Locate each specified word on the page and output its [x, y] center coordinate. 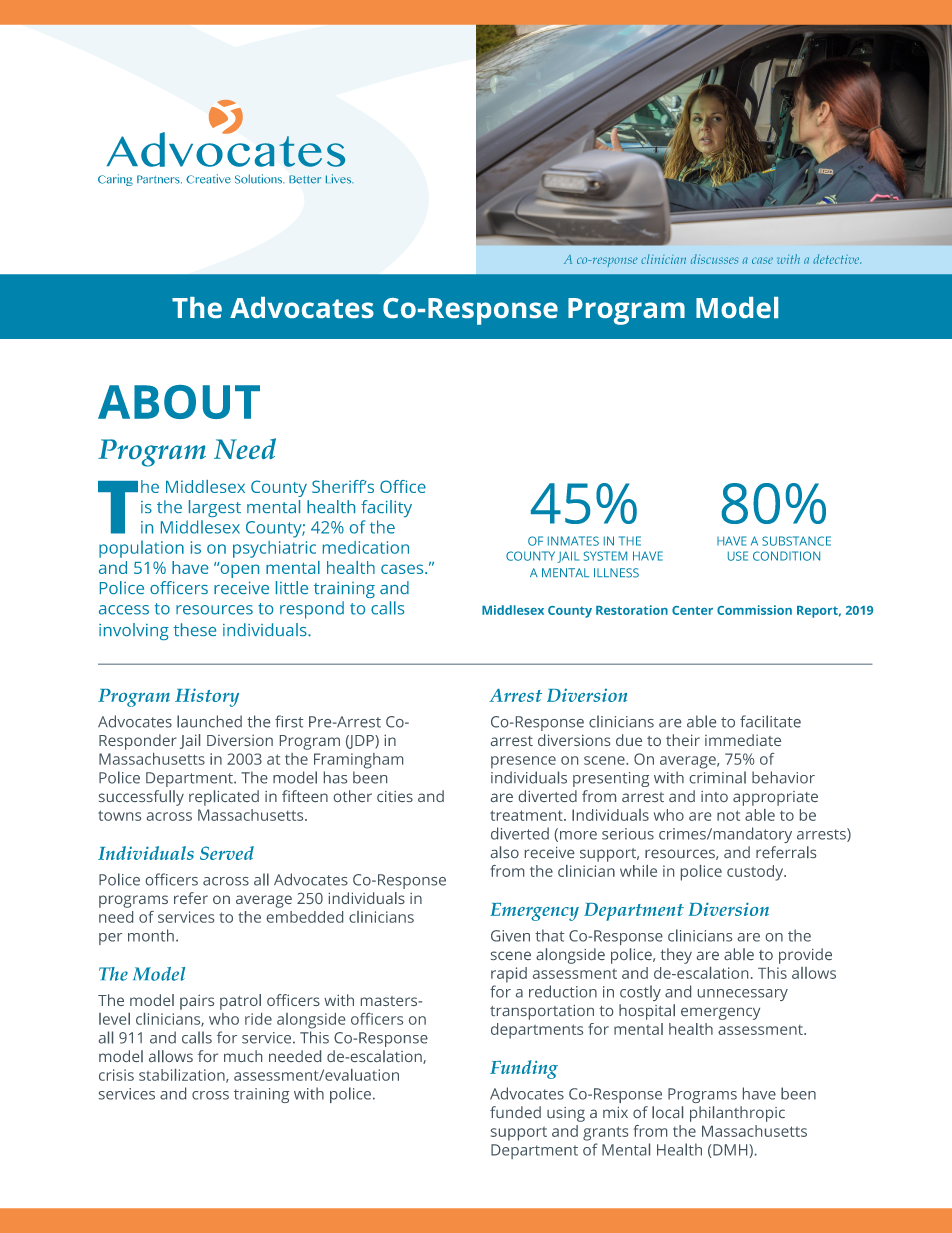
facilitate [770, 721]
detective [837, 259]
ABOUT [179, 402]
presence [523, 762]
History [207, 697]
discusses [714, 259]
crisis [116, 1075]
